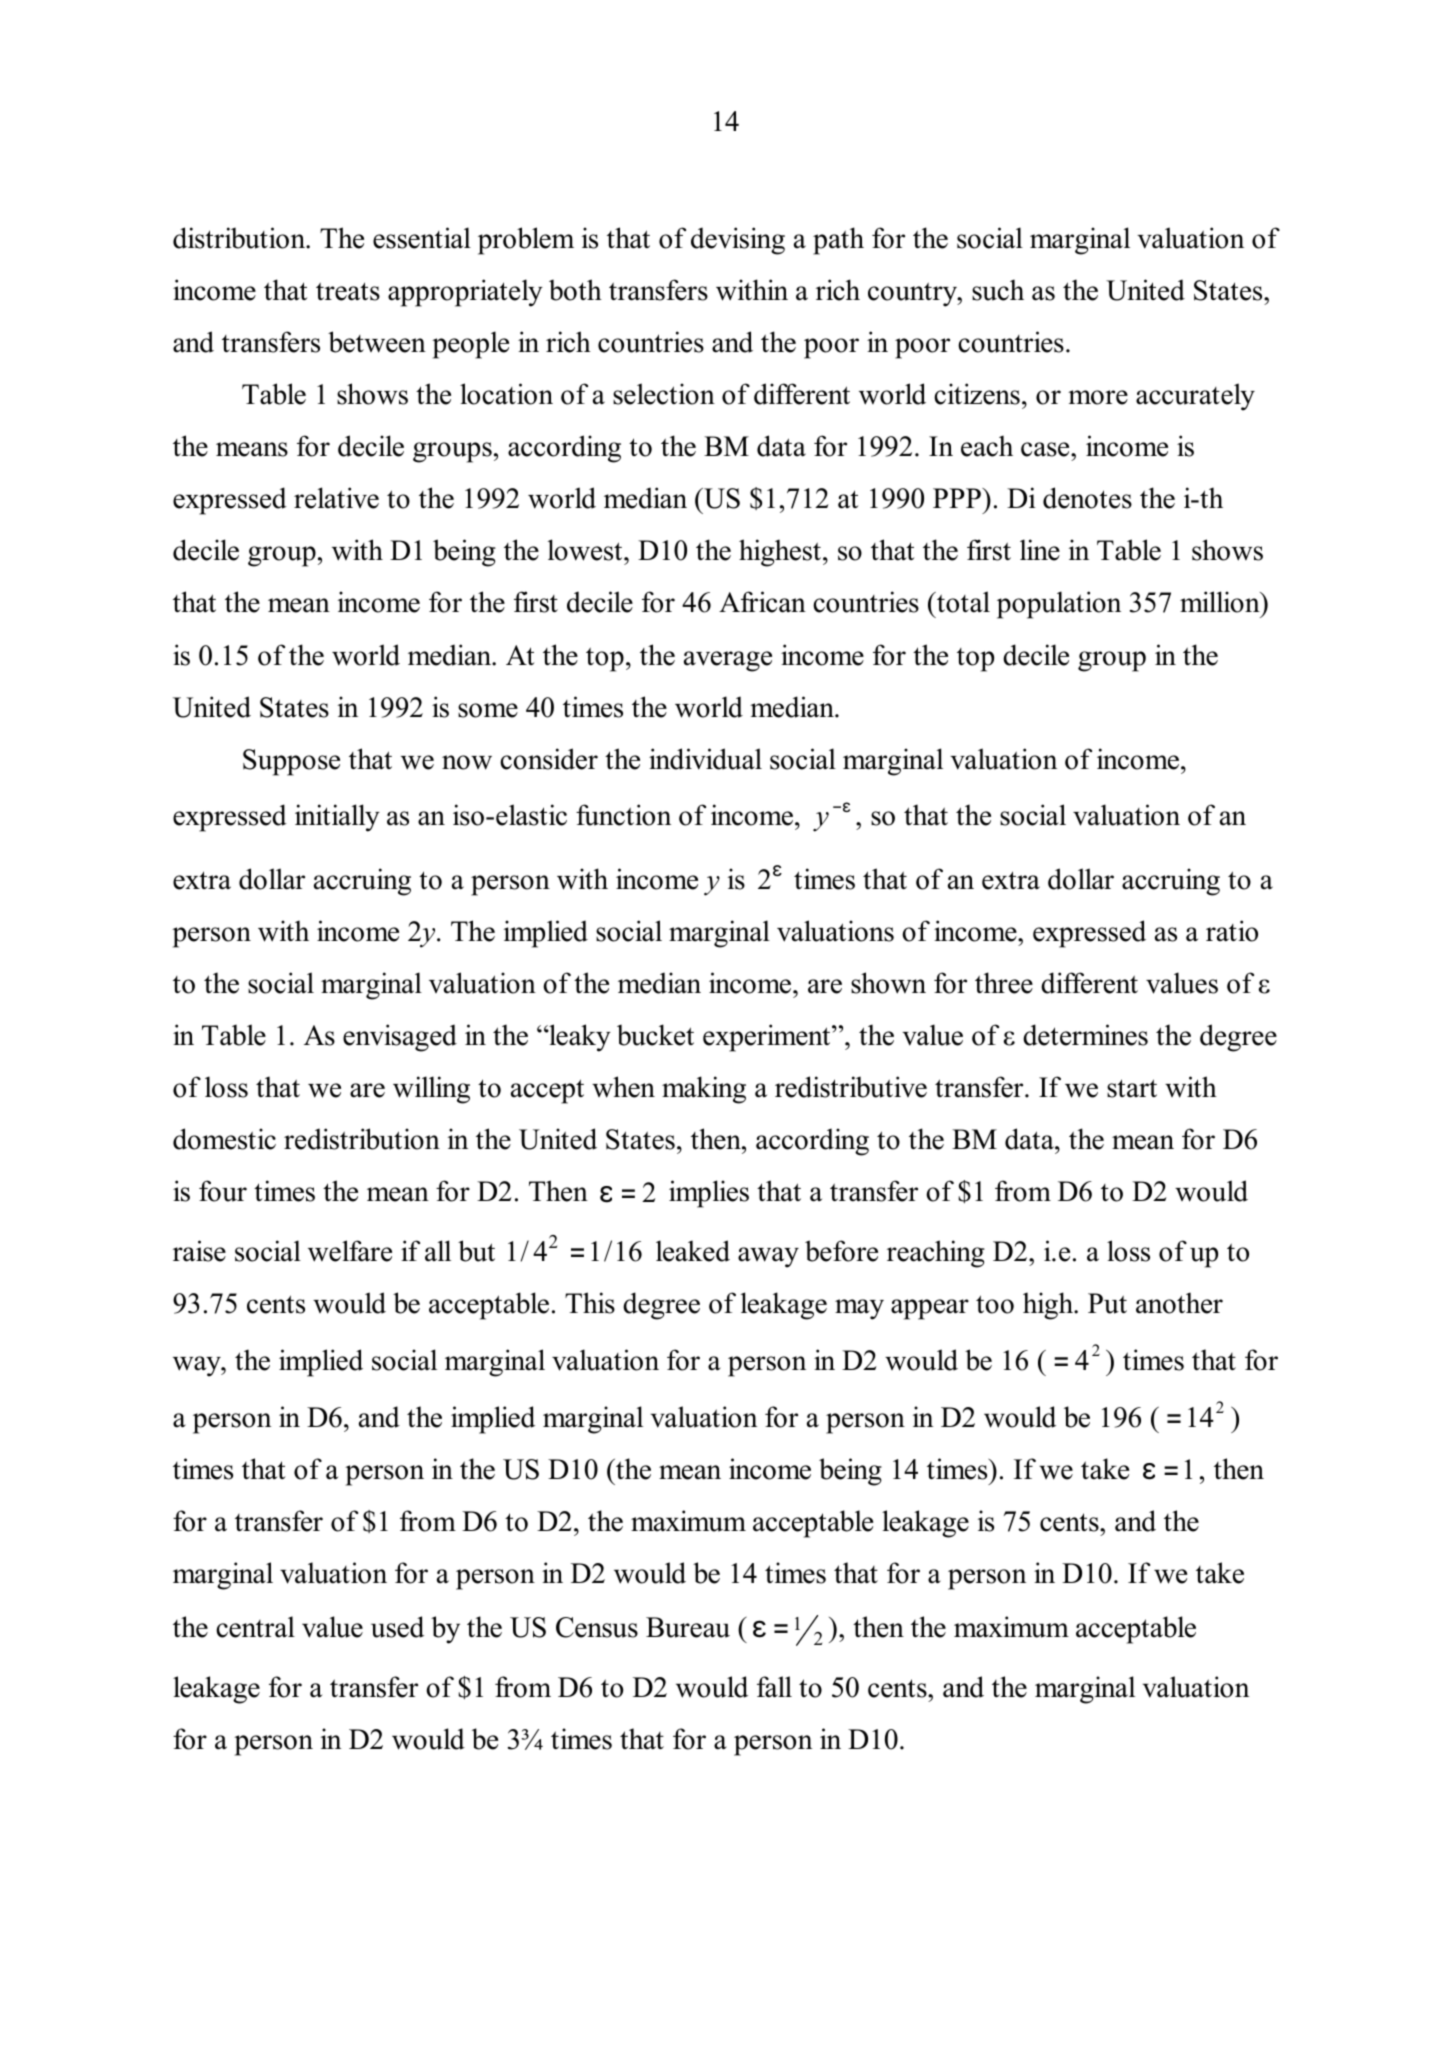 This page has width=1450, height=2052. I want to click on treats, so click(348, 291).
